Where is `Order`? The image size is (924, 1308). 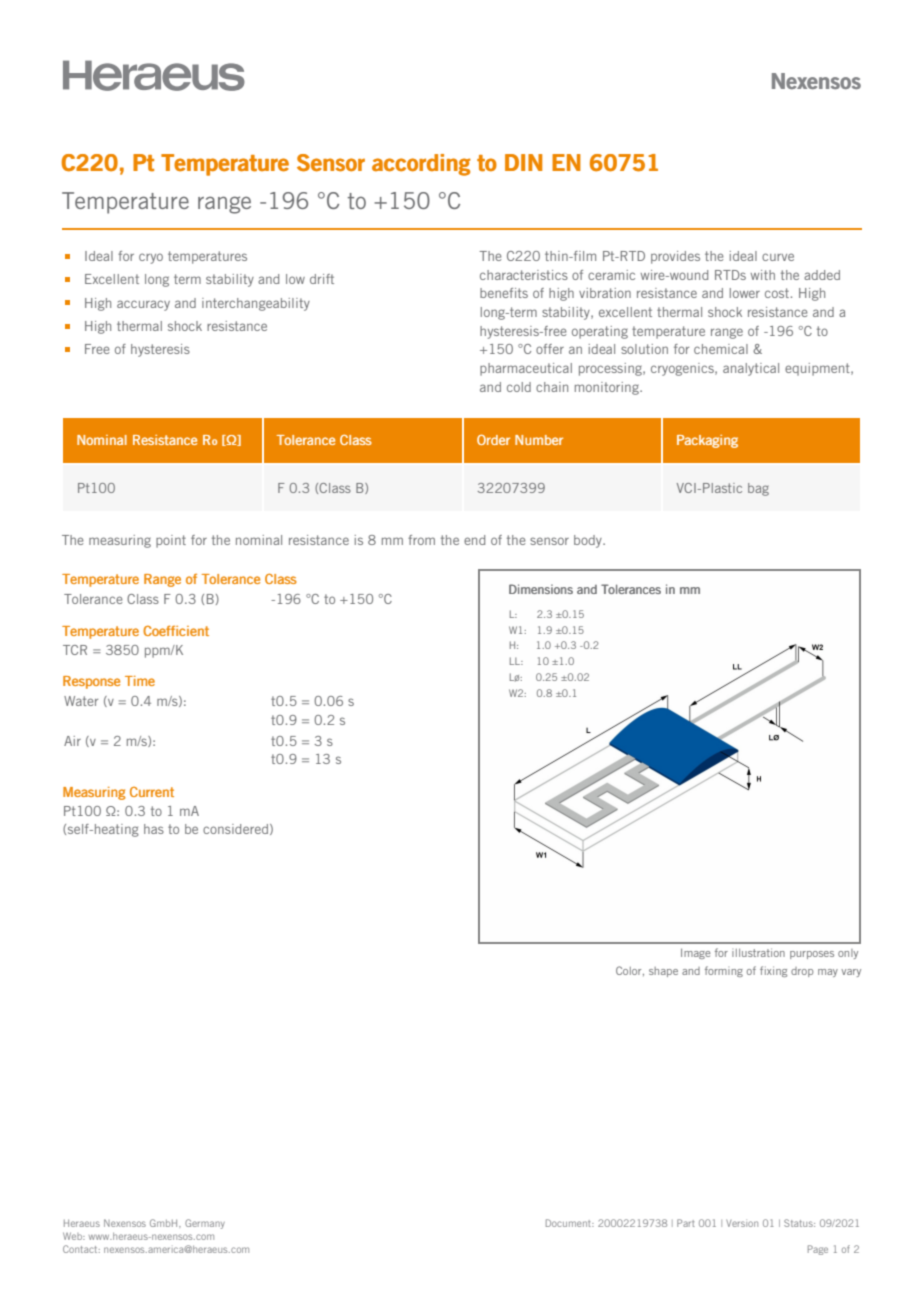 Order is located at coordinates (493, 439).
